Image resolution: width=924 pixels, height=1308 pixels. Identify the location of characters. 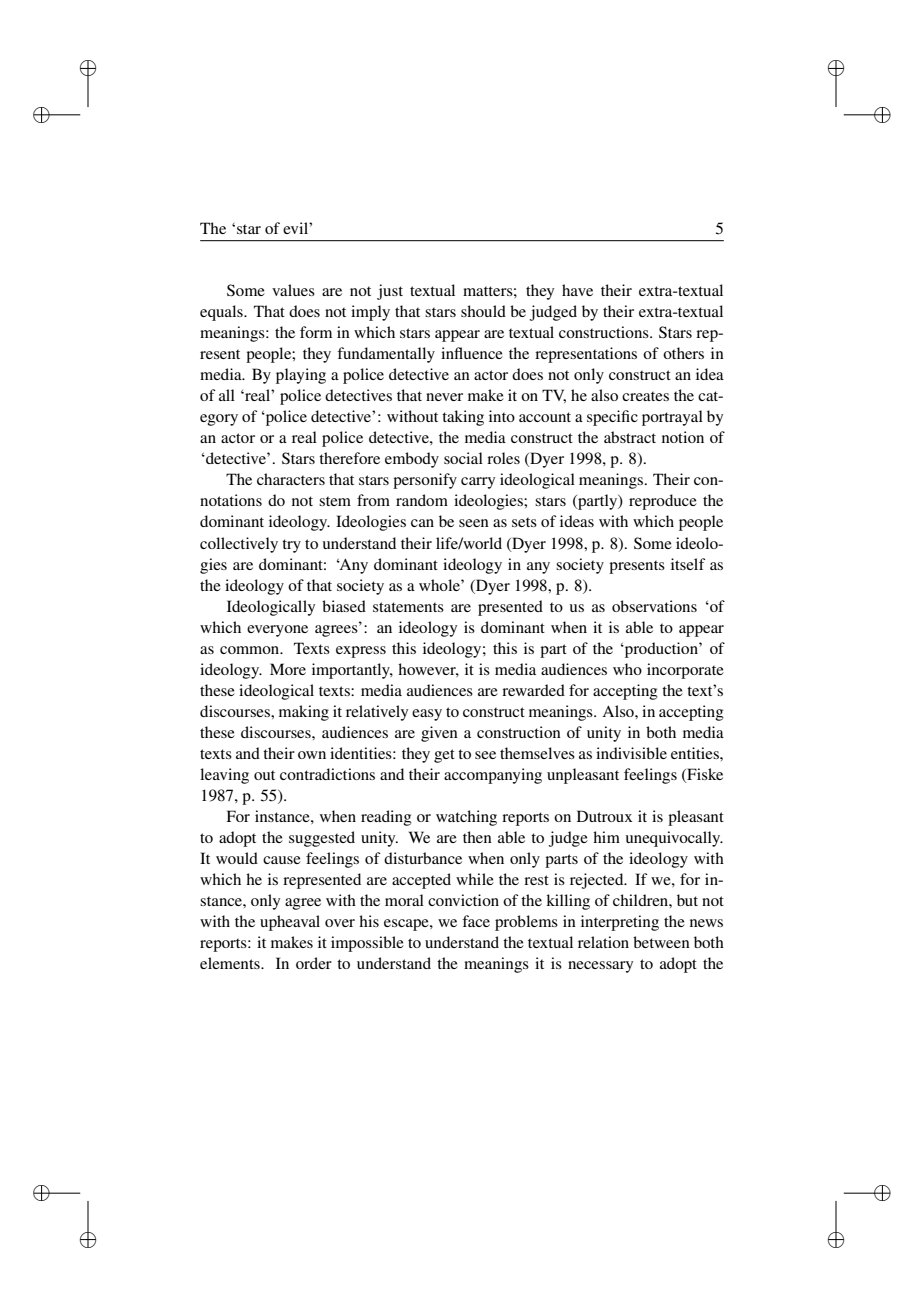
(291, 479).
